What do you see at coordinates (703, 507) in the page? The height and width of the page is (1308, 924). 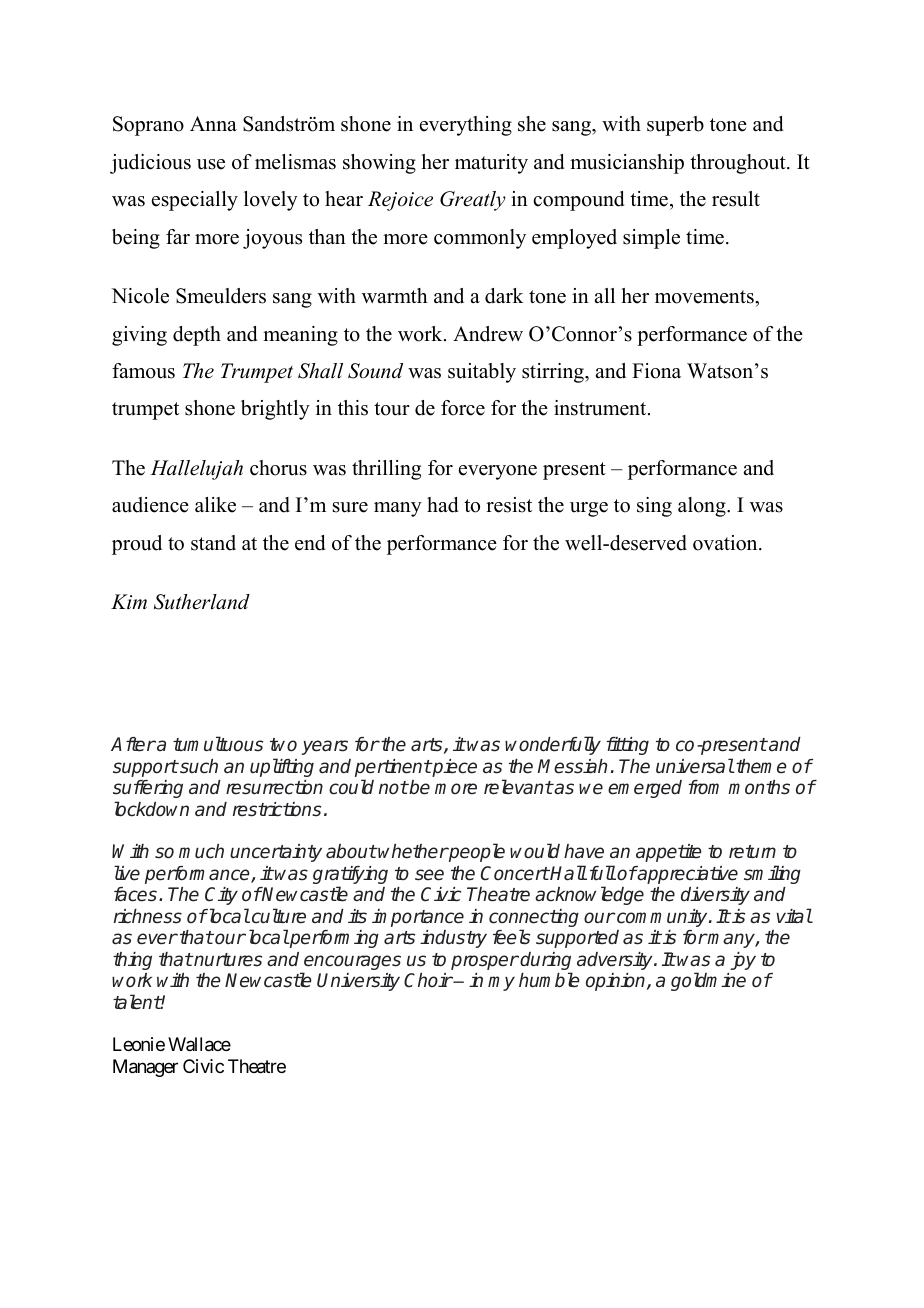 I see `along` at bounding box center [703, 507].
